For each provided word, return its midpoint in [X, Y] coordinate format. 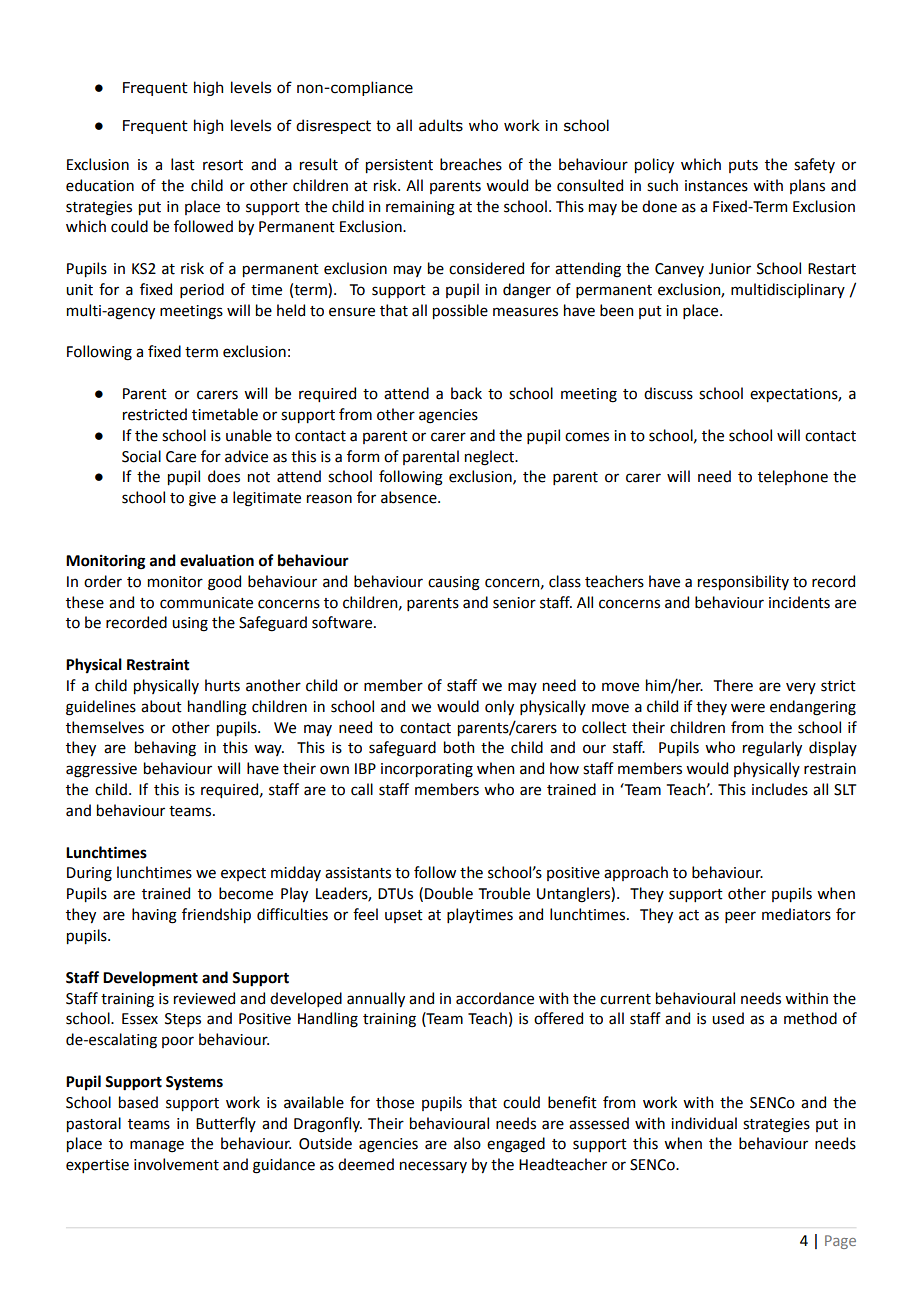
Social [141, 456]
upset [404, 916]
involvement [176, 1164]
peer [740, 917]
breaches [471, 164]
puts [743, 166]
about [161, 706]
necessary [433, 1167]
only [499, 707]
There [733, 685]
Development [150, 979]
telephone [793, 477]
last [183, 164]
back [466, 393]
